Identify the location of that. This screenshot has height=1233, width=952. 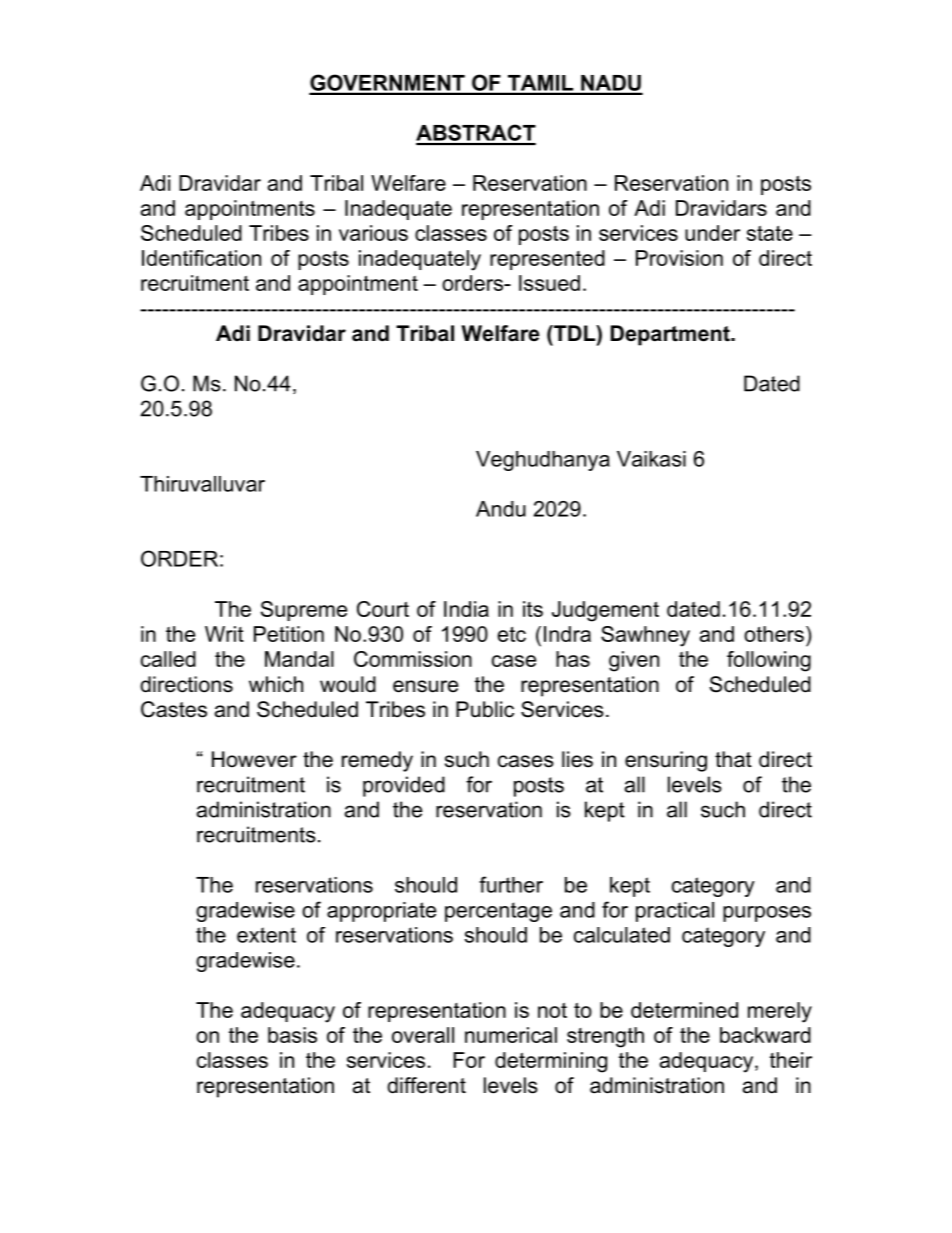
(733, 759).
